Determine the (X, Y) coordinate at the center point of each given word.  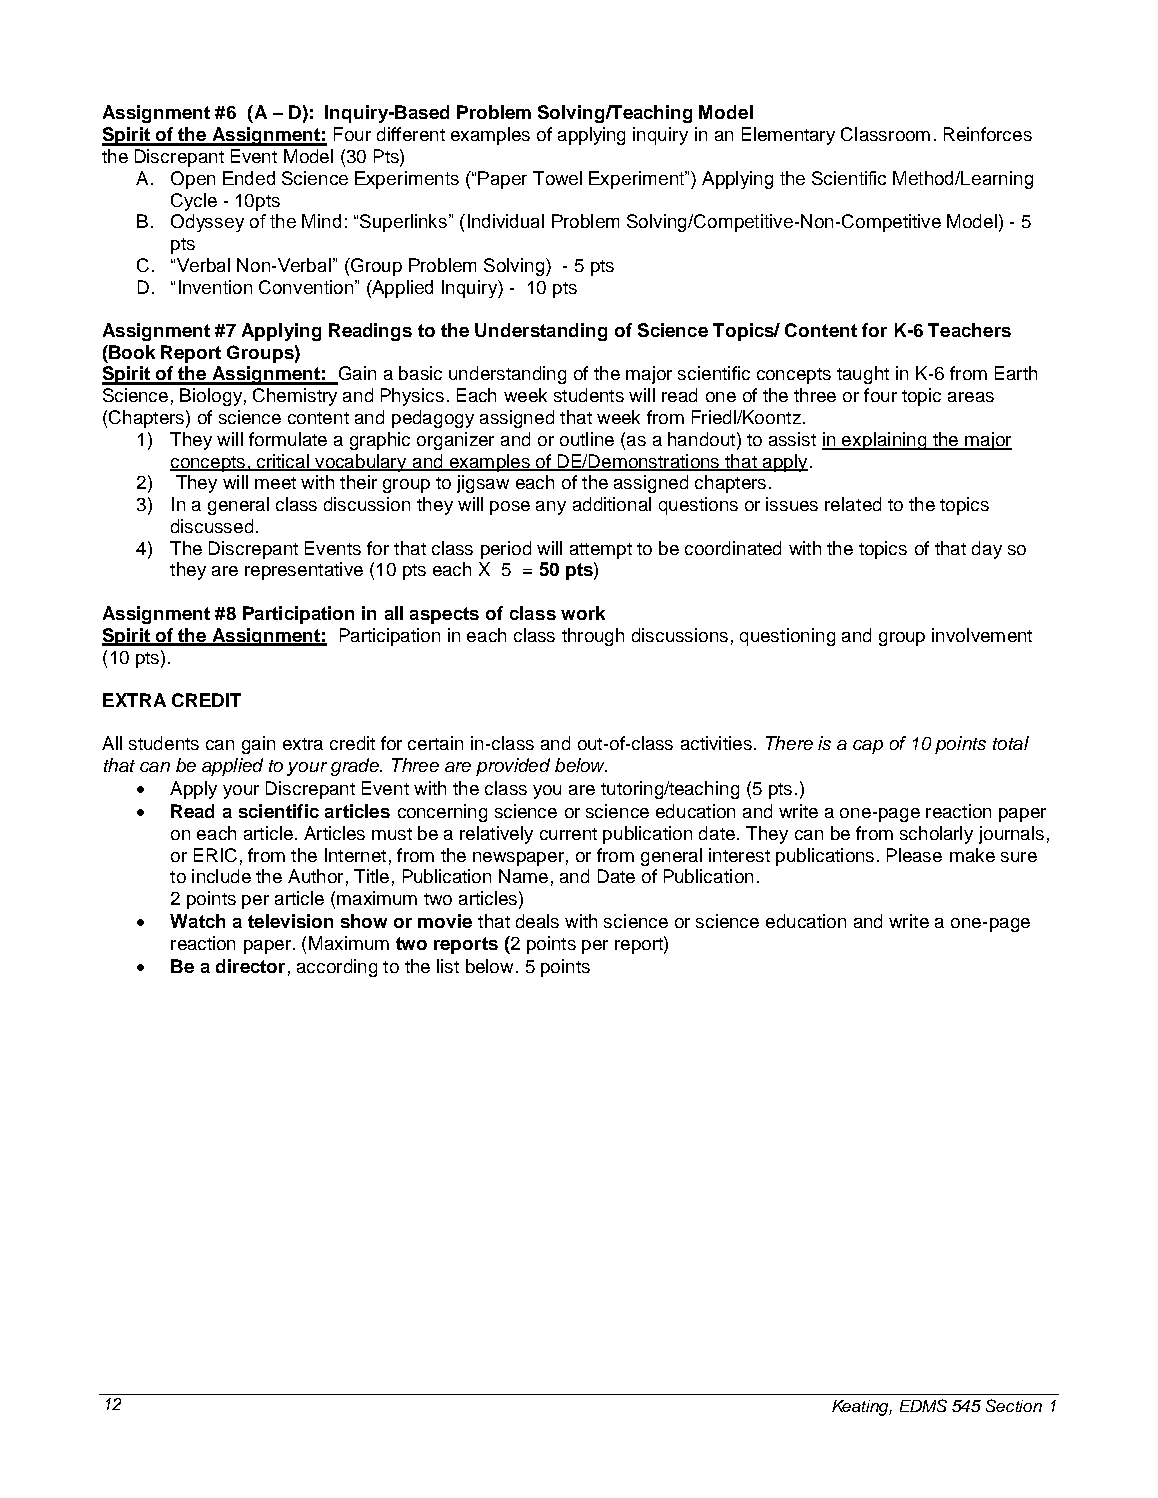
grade (356, 767)
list (448, 966)
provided (513, 767)
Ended (249, 178)
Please (914, 855)
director (250, 966)
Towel (557, 178)
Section (1014, 1405)
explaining (885, 441)
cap (868, 747)
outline (587, 439)
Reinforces (988, 134)
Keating (862, 1408)
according (337, 968)
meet (275, 483)
